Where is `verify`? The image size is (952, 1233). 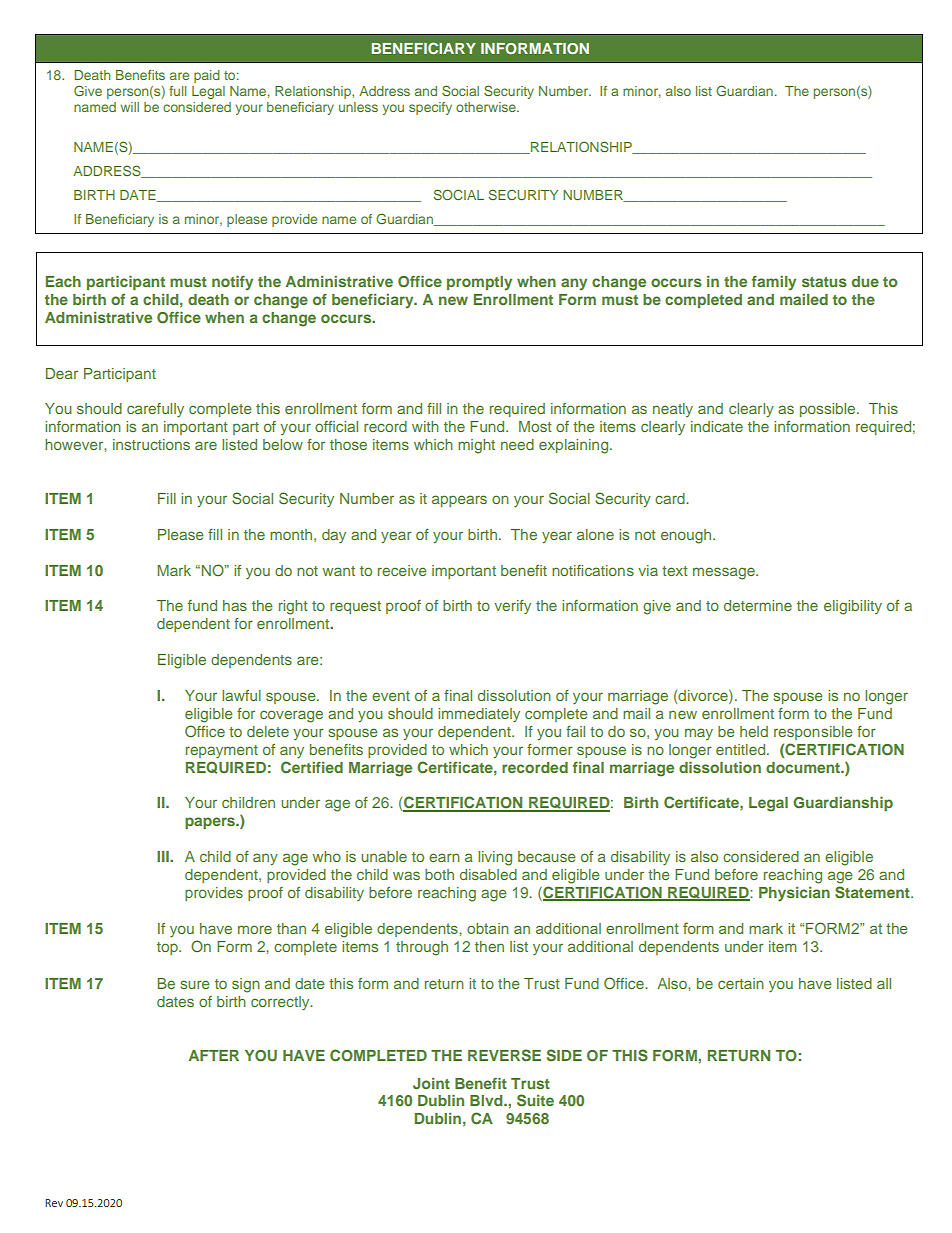
verify is located at coordinates (512, 607).
